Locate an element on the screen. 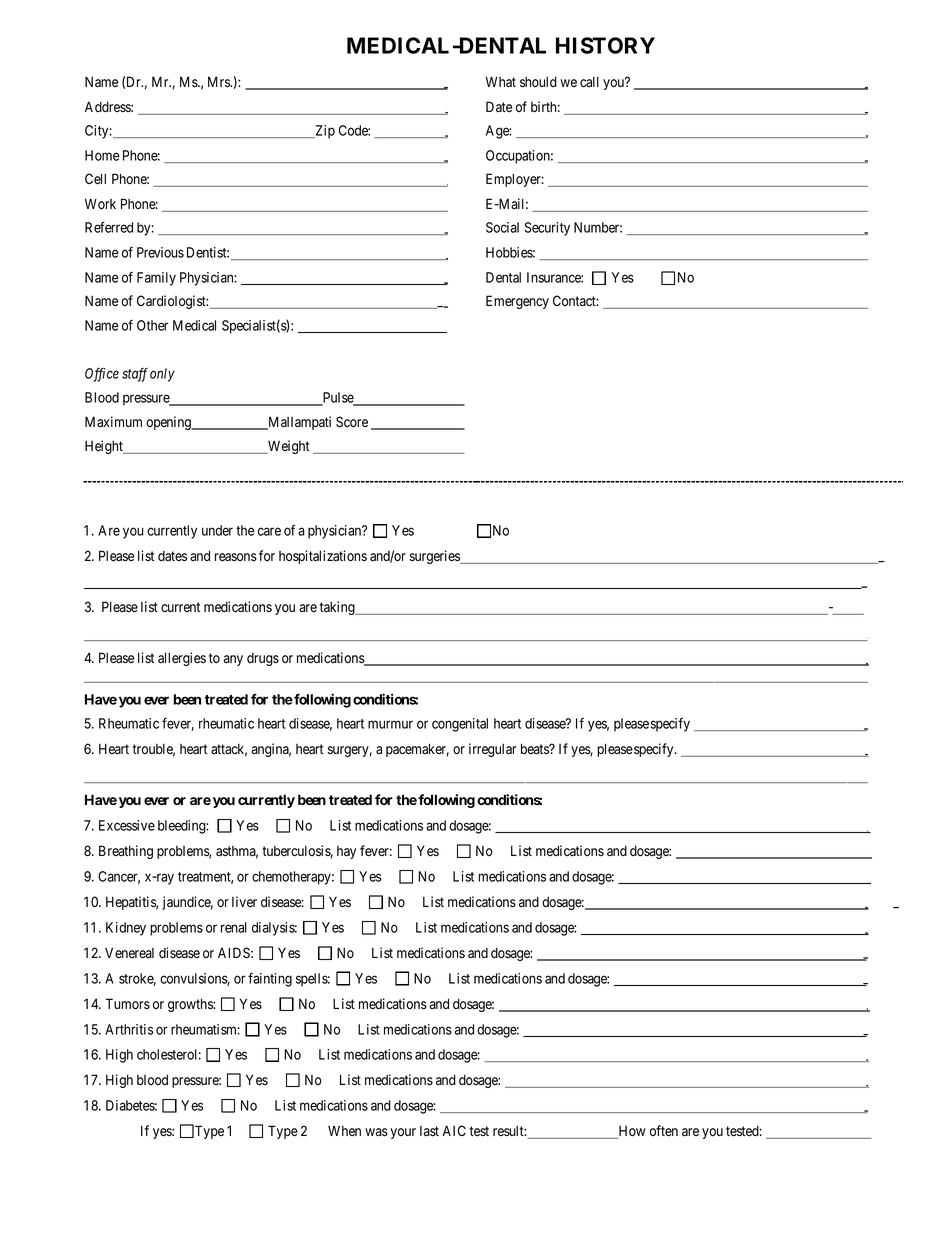 This screenshot has width=952, height=1233. Zip is located at coordinates (324, 132).
